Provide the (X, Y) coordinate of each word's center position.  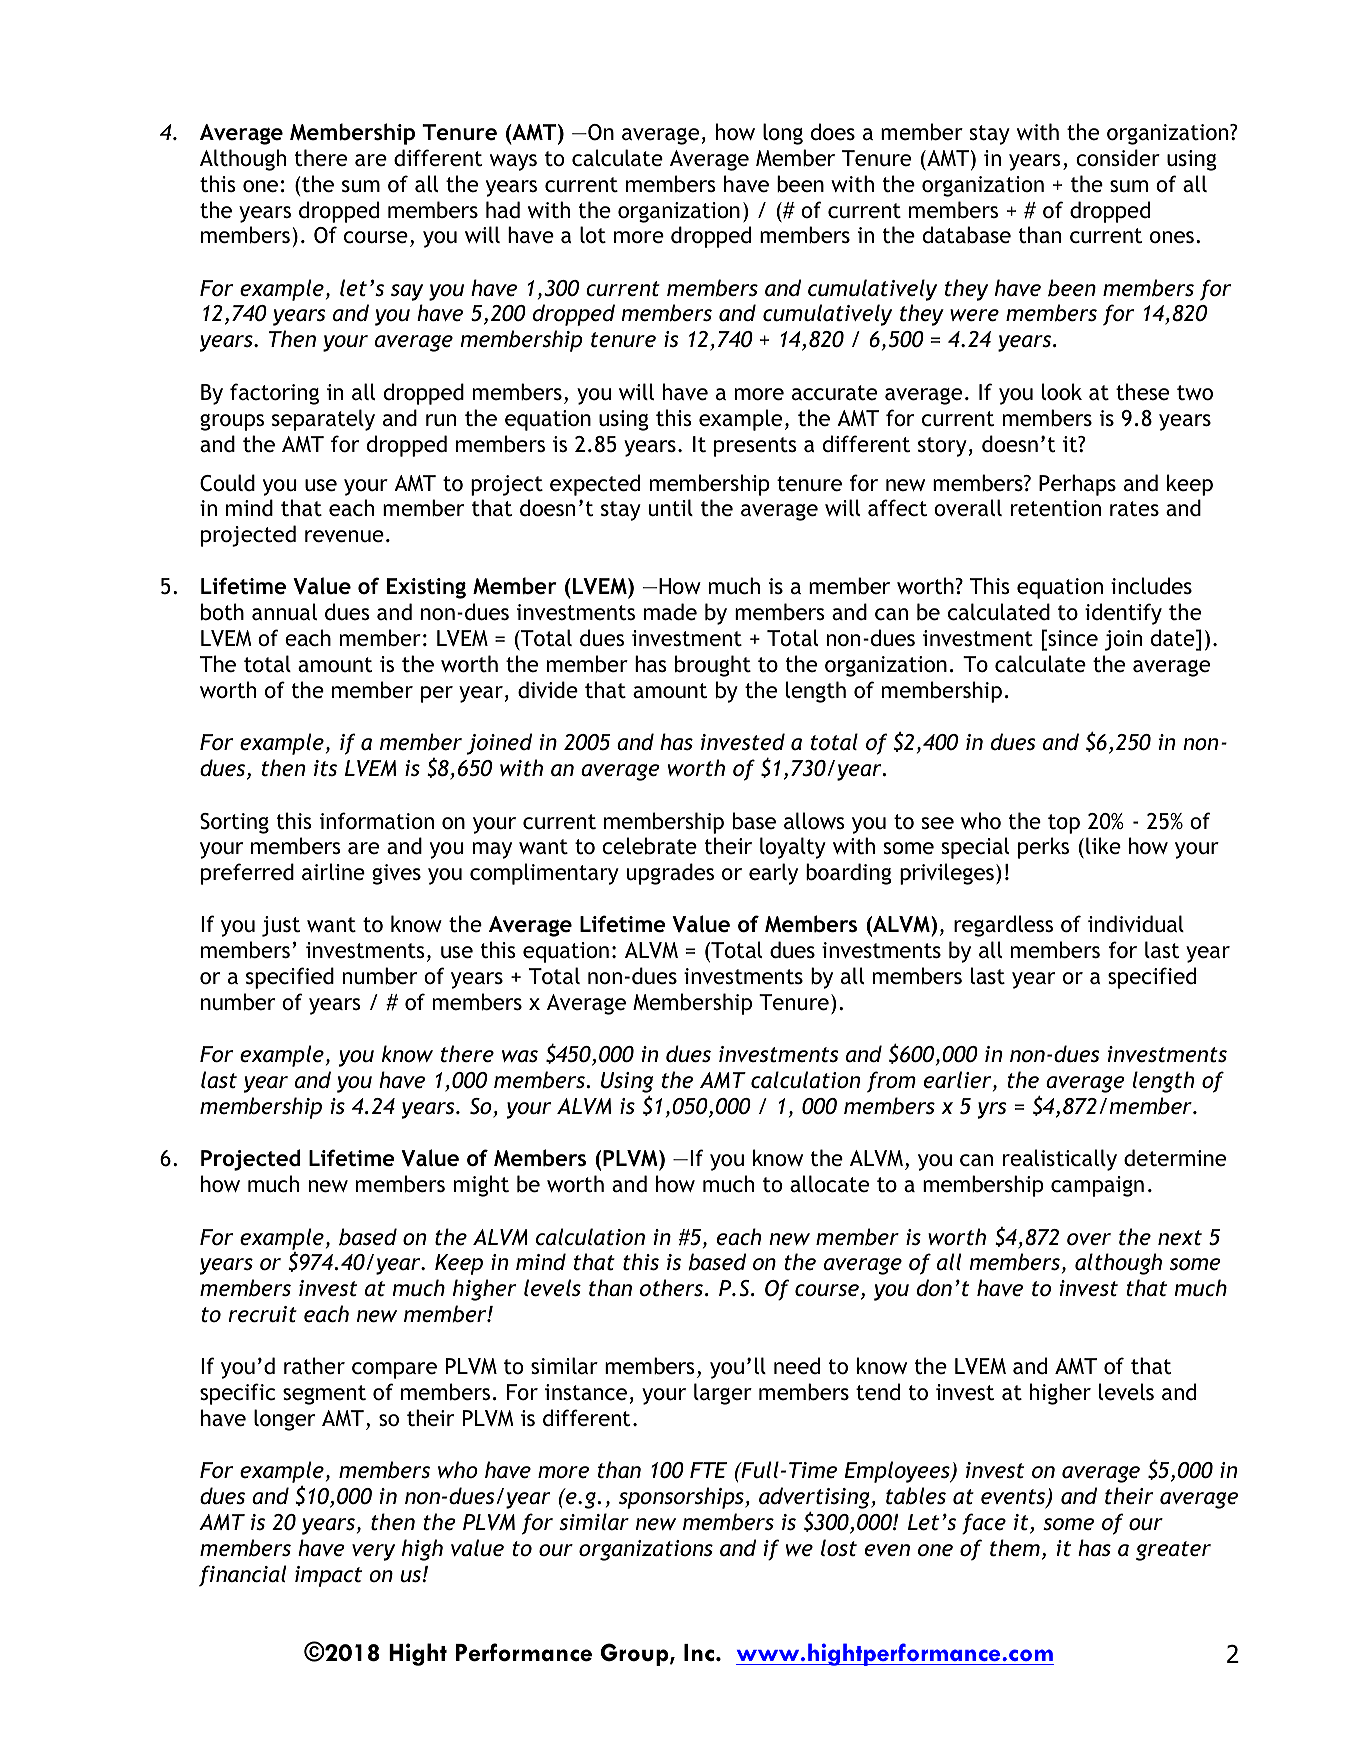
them (1015, 1548)
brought (713, 666)
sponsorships (682, 1498)
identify (1123, 614)
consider (1118, 158)
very (373, 1552)
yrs (992, 1110)
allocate (829, 1184)
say (407, 292)
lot (593, 235)
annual (284, 612)
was (520, 1056)
